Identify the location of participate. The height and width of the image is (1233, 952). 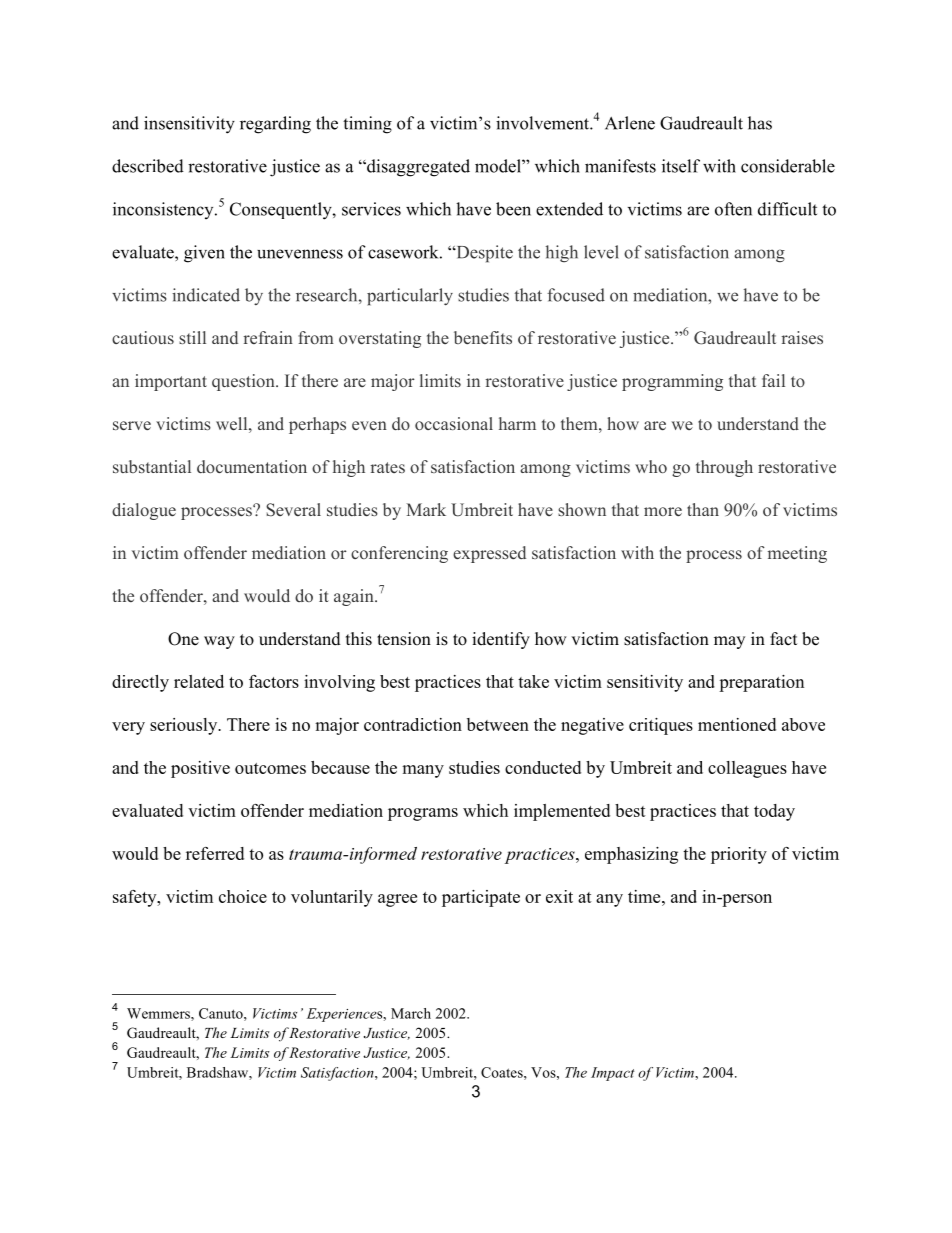
(481, 898).
